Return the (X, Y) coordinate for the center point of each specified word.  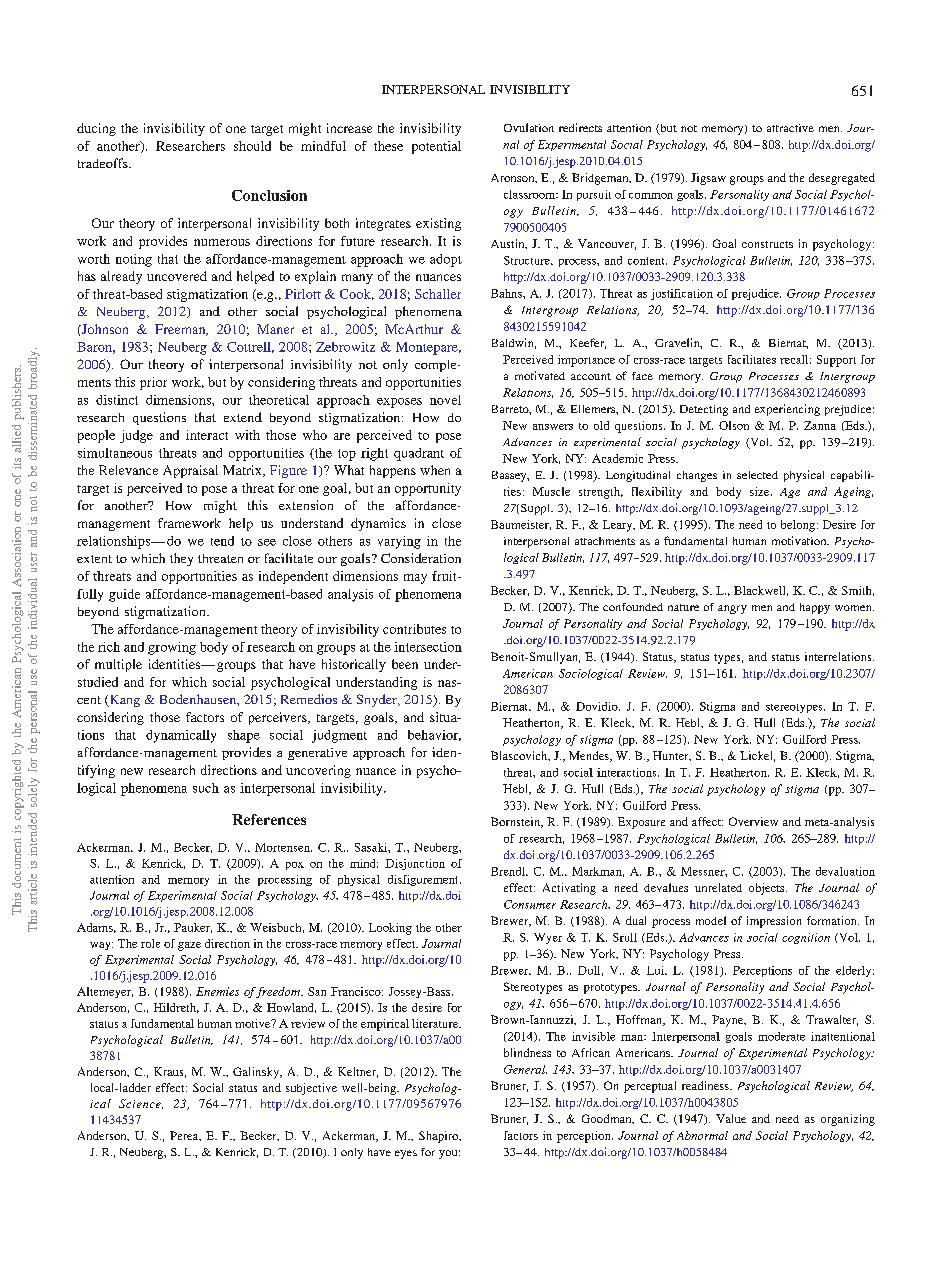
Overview (753, 821)
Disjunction (415, 864)
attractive (790, 128)
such (206, 788)
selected (757, 475)
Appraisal (190, 471)
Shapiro (440, 1137)
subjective (311, 1089)
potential (436, 147)
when (435, 470)
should (252, 146)
